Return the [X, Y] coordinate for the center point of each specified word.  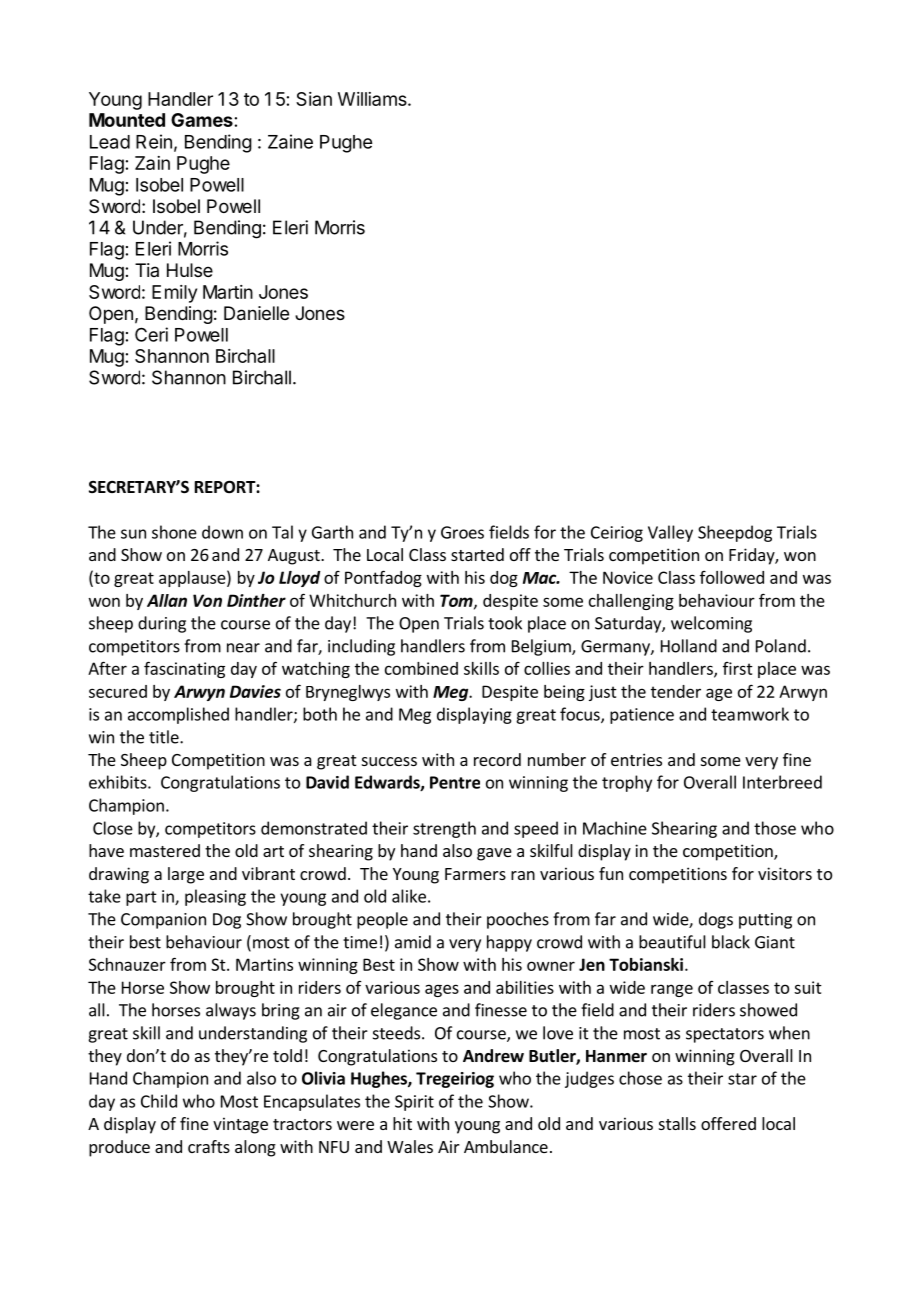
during [162, 624]
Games [202, 120]
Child [159, 1101]
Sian [314, 99]
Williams [373, 99]
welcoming [711, 624]
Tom [457, 601]
